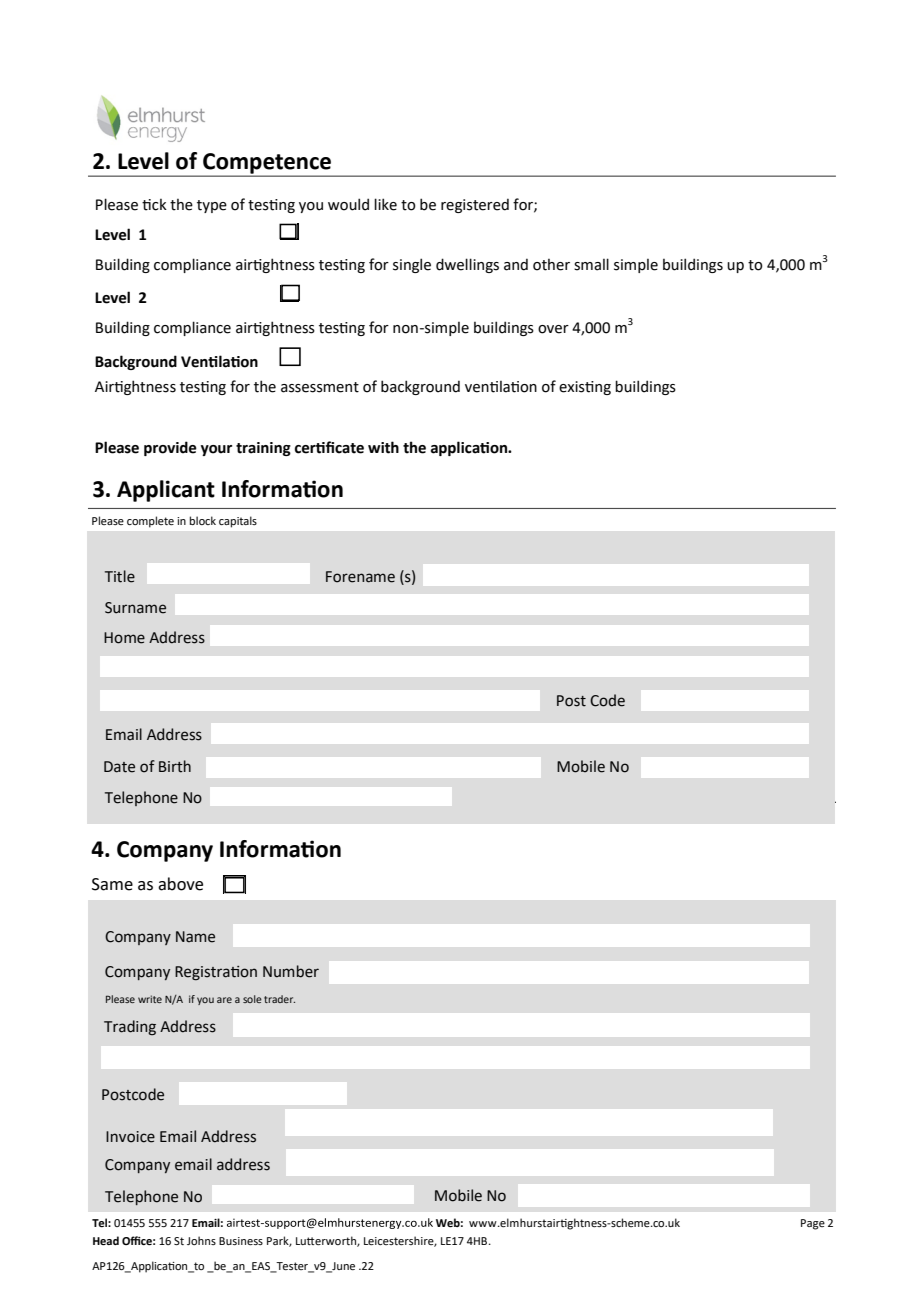  What do you see at coordinates (203, 520) in the document?
I see `block` at bounding box center [203, 520].
